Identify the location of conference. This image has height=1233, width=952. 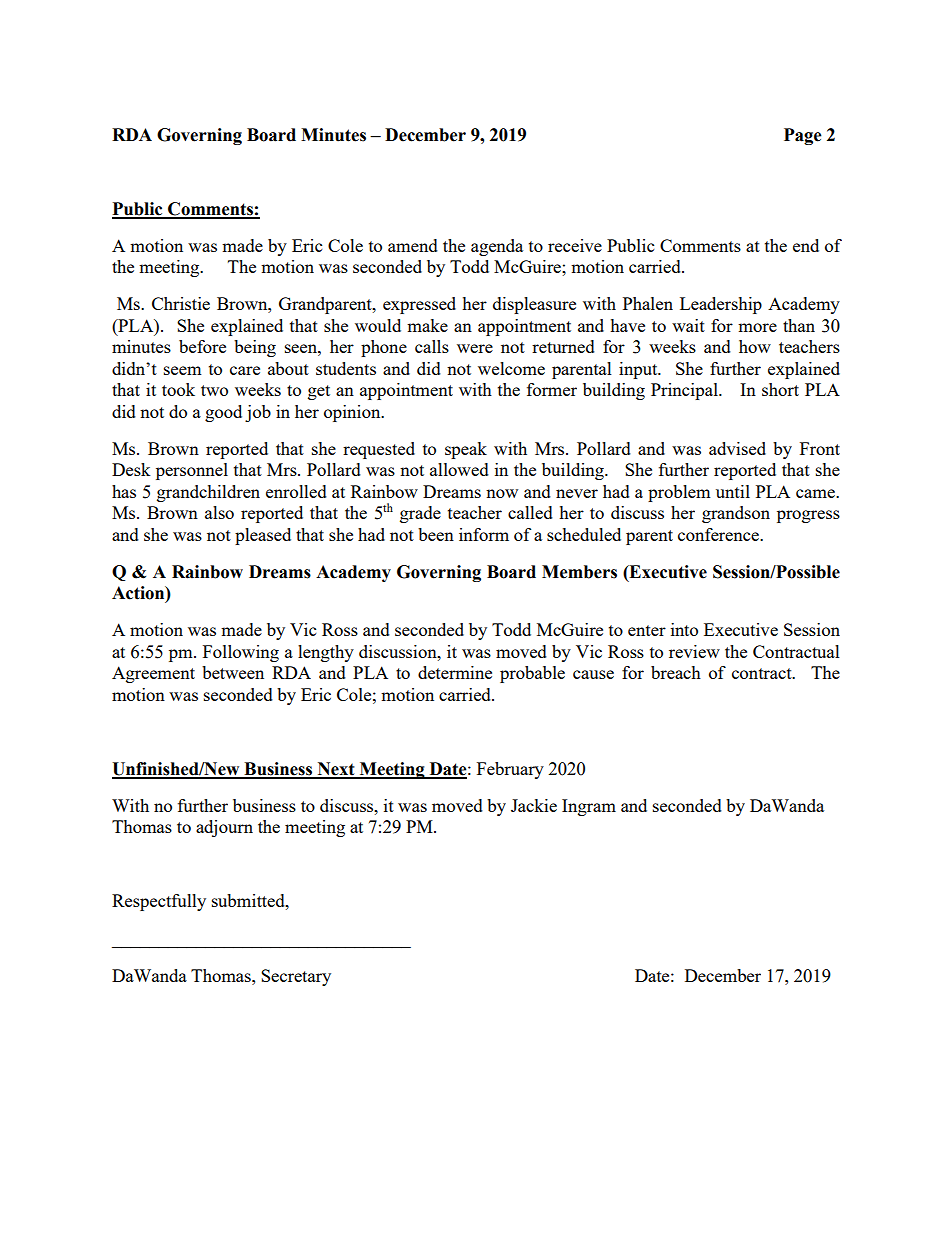
(719, 534).
